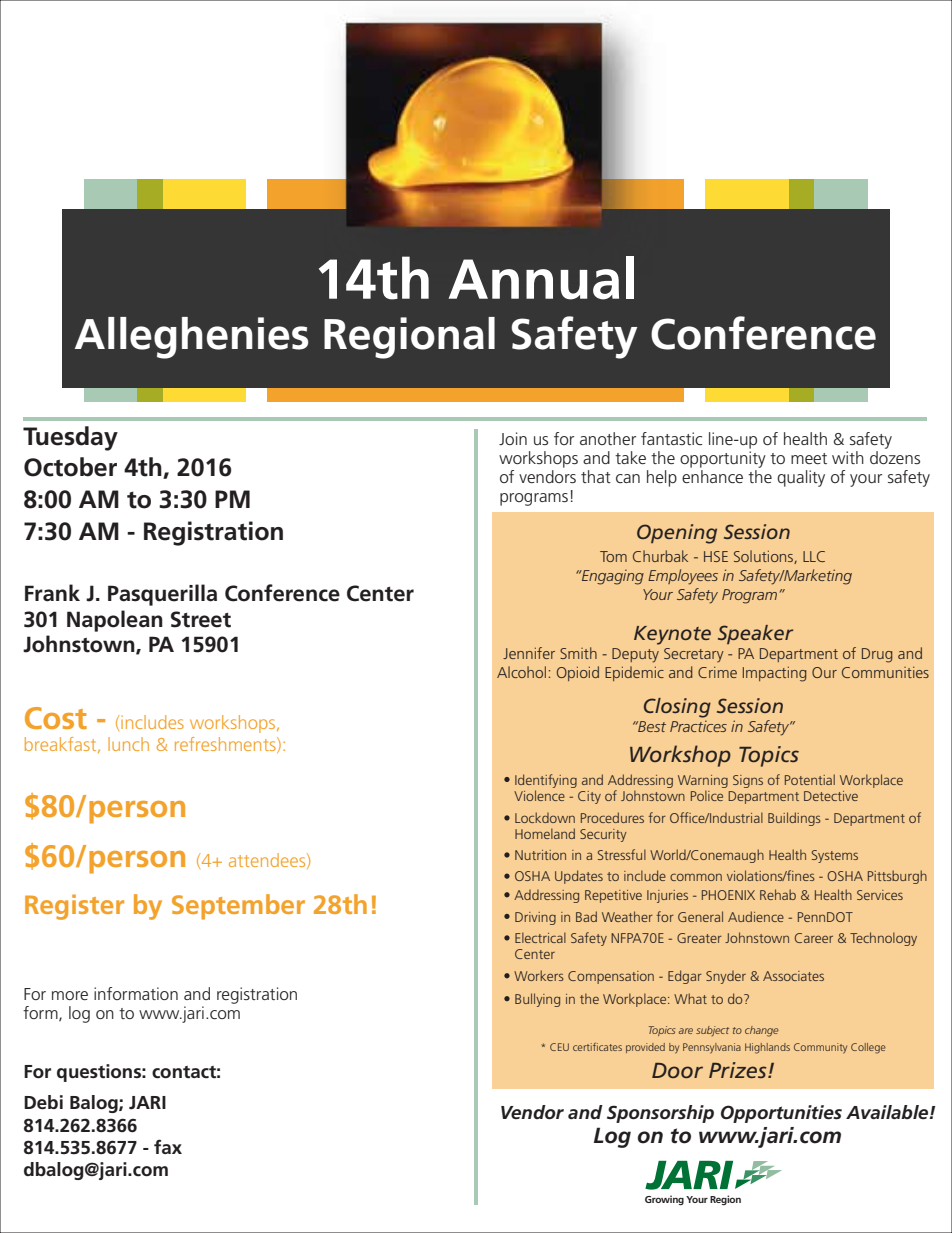 This screenshot has height=1233, width=952. I want to click on fax, so click(168, 1146).
